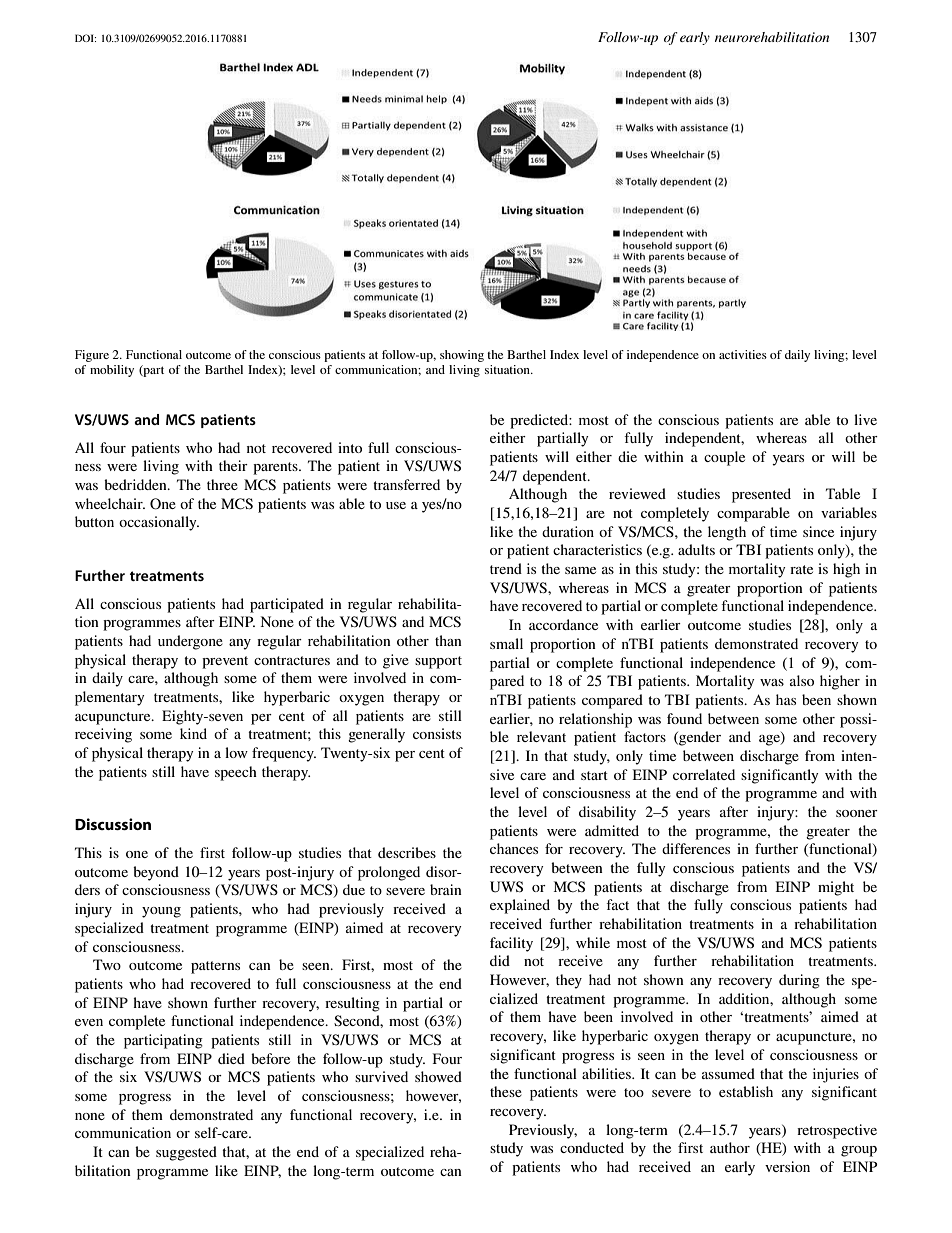  Describe the element at coordinates (462, 356) in the screenshot. I see `showing` at that location.
